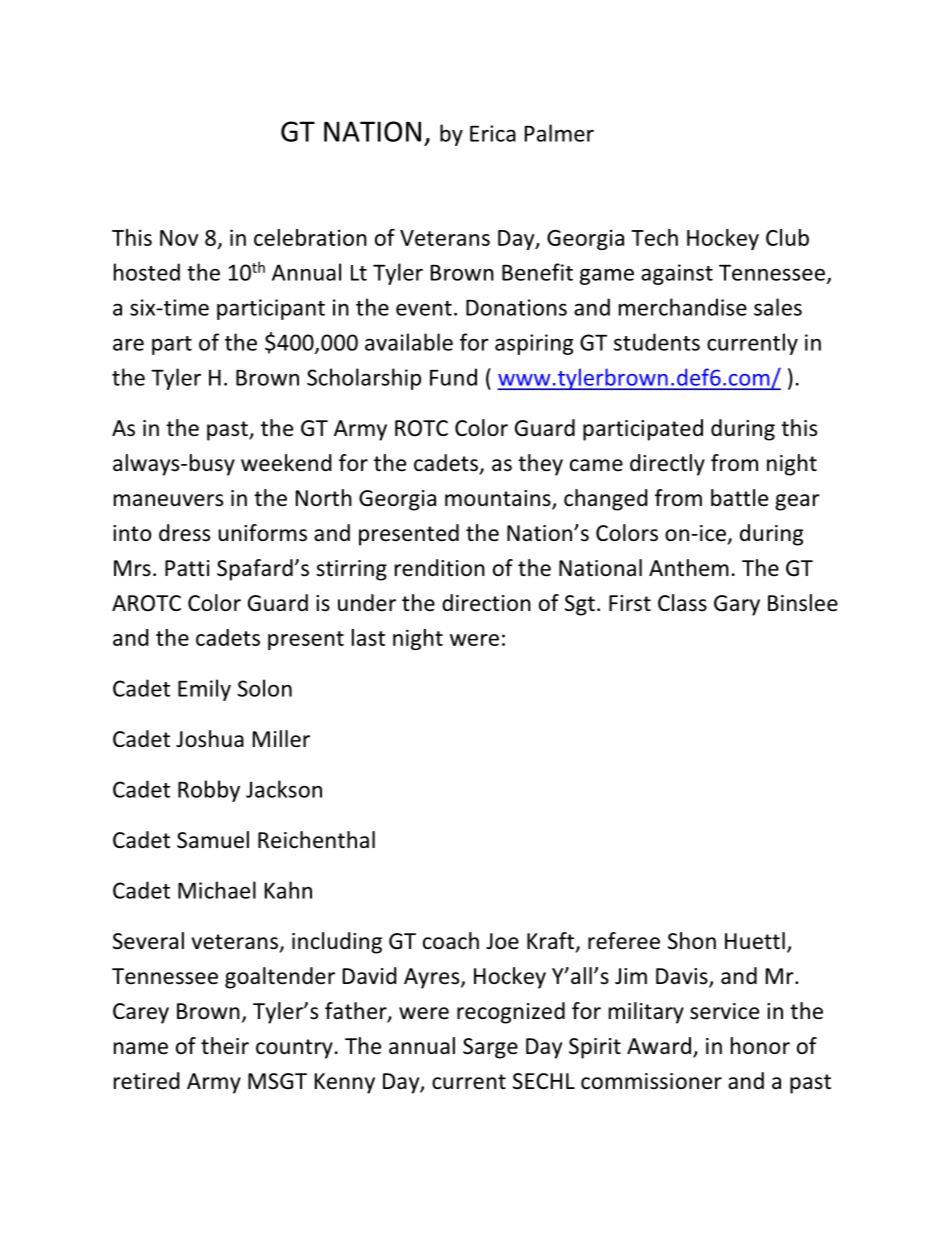  What do you see at coordinates (179, 238) in the screenshot?
I see `Nov` at bounding box center [179, 238].
